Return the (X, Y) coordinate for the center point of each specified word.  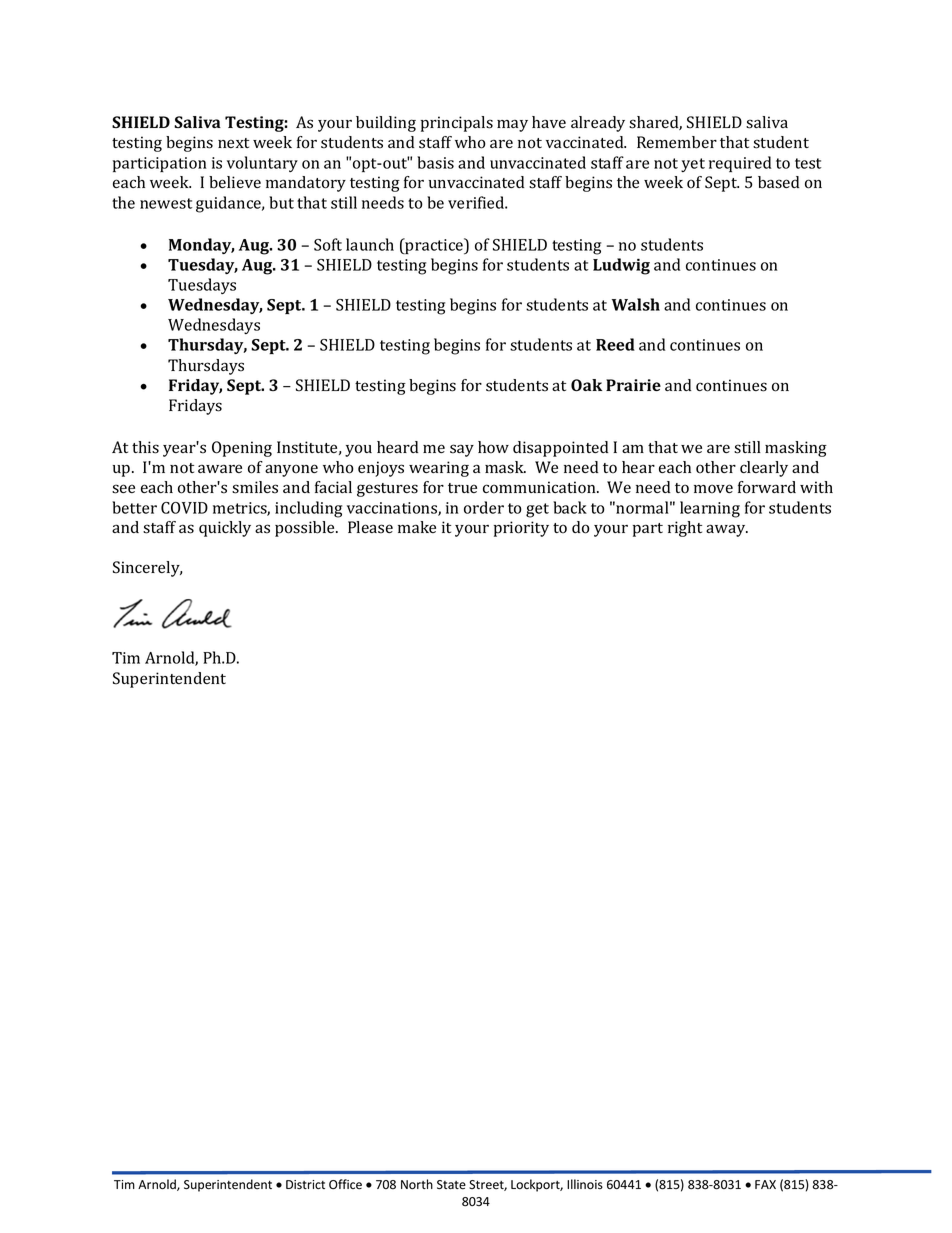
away (727, 530)
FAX (765, 1184)
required (740, 164)
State (451, 1185)
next (233, 143)
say (462, 450)
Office (345, 1184)
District (305, 1185)
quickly (225, 529)
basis (435, 162)
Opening (242, 449)
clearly (764, 469)
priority (521, 529)
